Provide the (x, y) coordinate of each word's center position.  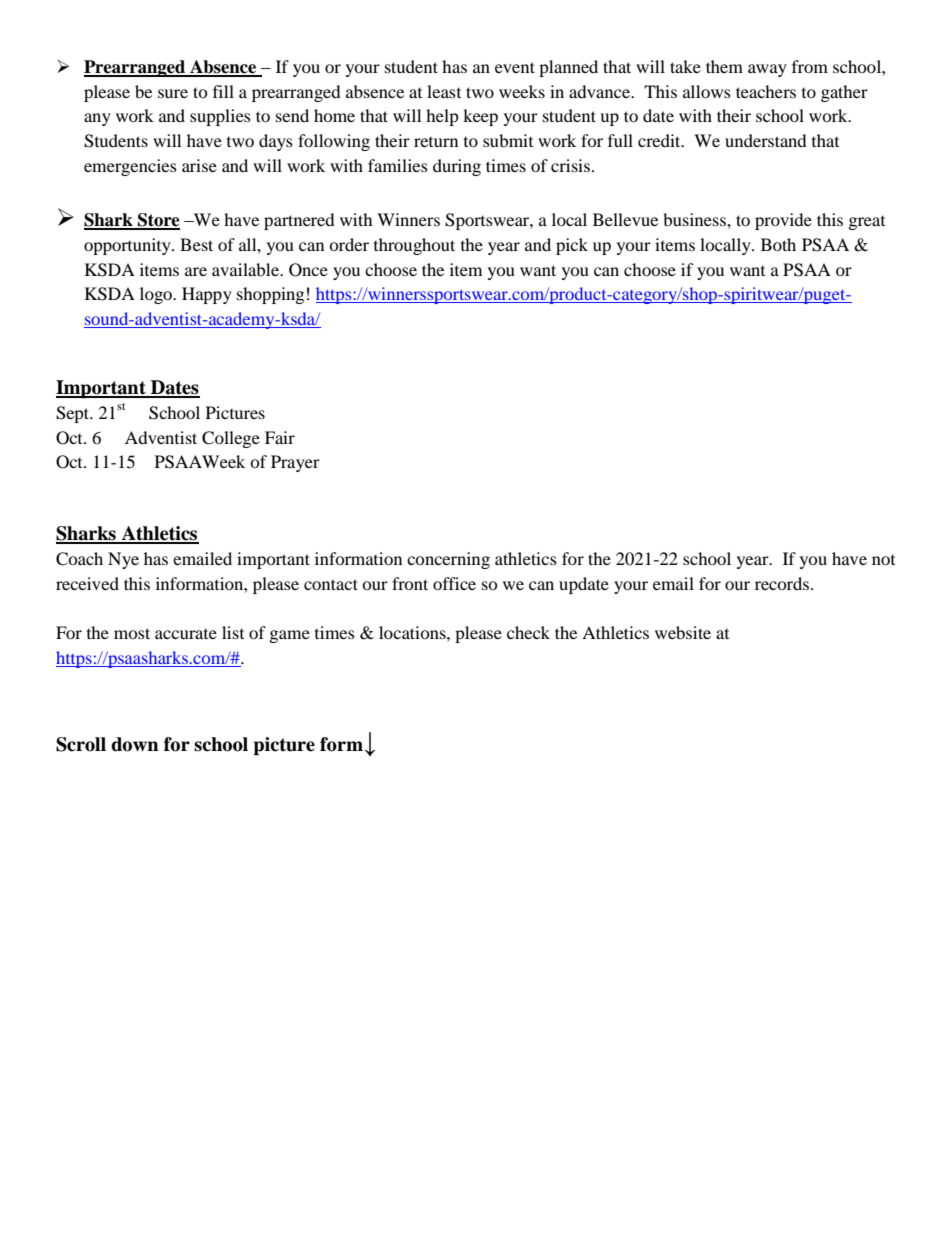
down (135, 744)
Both (778, 244)
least (444, 91)
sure (173, 93)
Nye (123, 560)
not (883, 560)
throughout (414, 246)
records (783, 583)
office (454, 583)
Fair (280, 437)
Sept (74, 414)
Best (196, 244)
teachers (766, 91)
